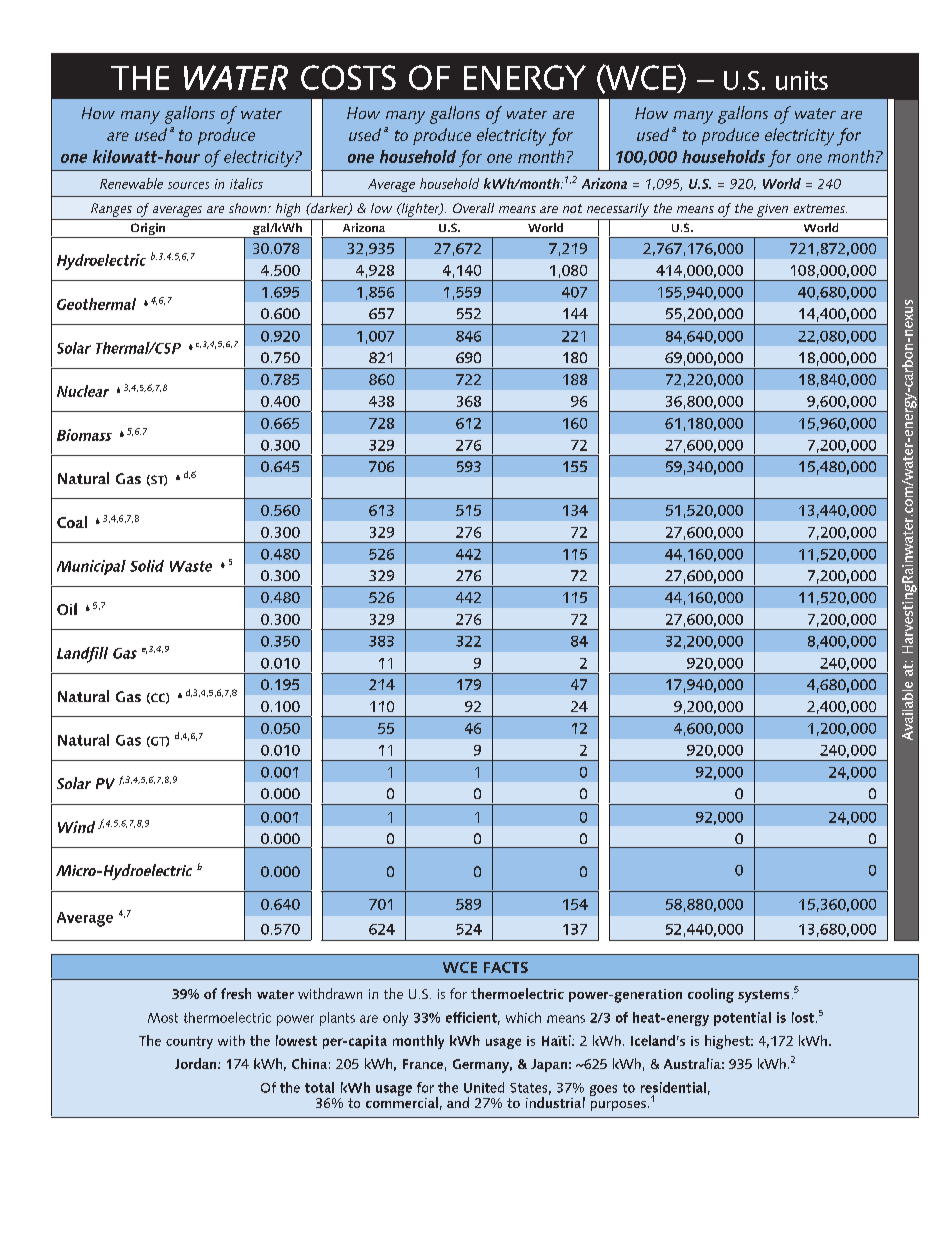 The image size is (952, 1233). Describe the element at coordinates (772, 210) in the document. I see `given` at that location.
